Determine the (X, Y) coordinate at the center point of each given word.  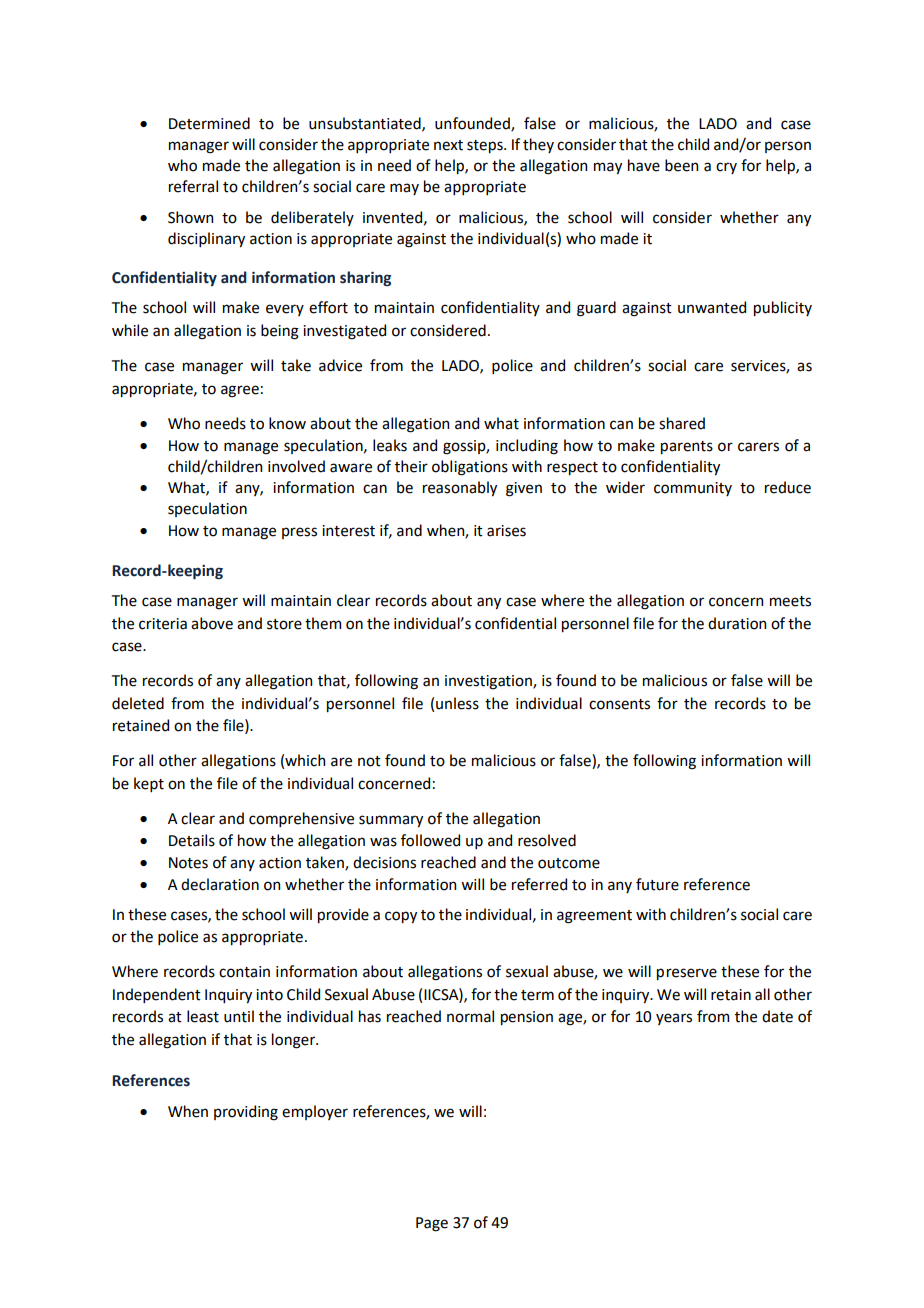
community (693, 489)
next (448, 145)
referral (193, 186)
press (299, 533)
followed (430, 840)
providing (246, 1113)
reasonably (460, 488)
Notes (188, 863)
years (674, 1019)
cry (726, 168)
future (657, 884)
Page (432, 1224)
